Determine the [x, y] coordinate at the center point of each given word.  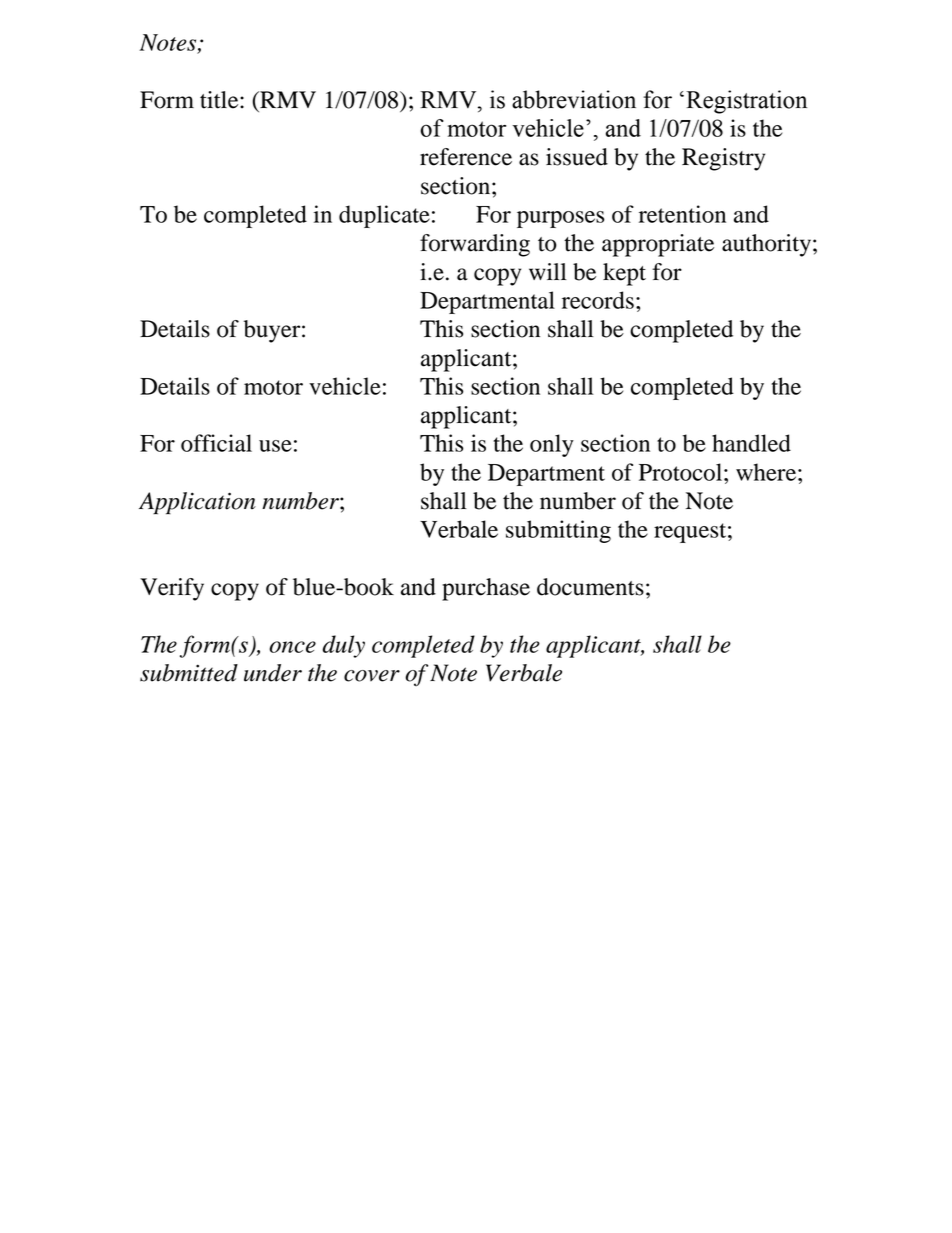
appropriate [658, 245]
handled [751, 443]
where [766, 472]
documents [590, 587]
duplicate [384, 216]
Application [197, 503]
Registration [746, 102]
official [216, 443]
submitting [558, 531]
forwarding [475, 245]
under [273, 673]
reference [466, 157]
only [552, 445]
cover [372, 676]
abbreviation [574, 99]
